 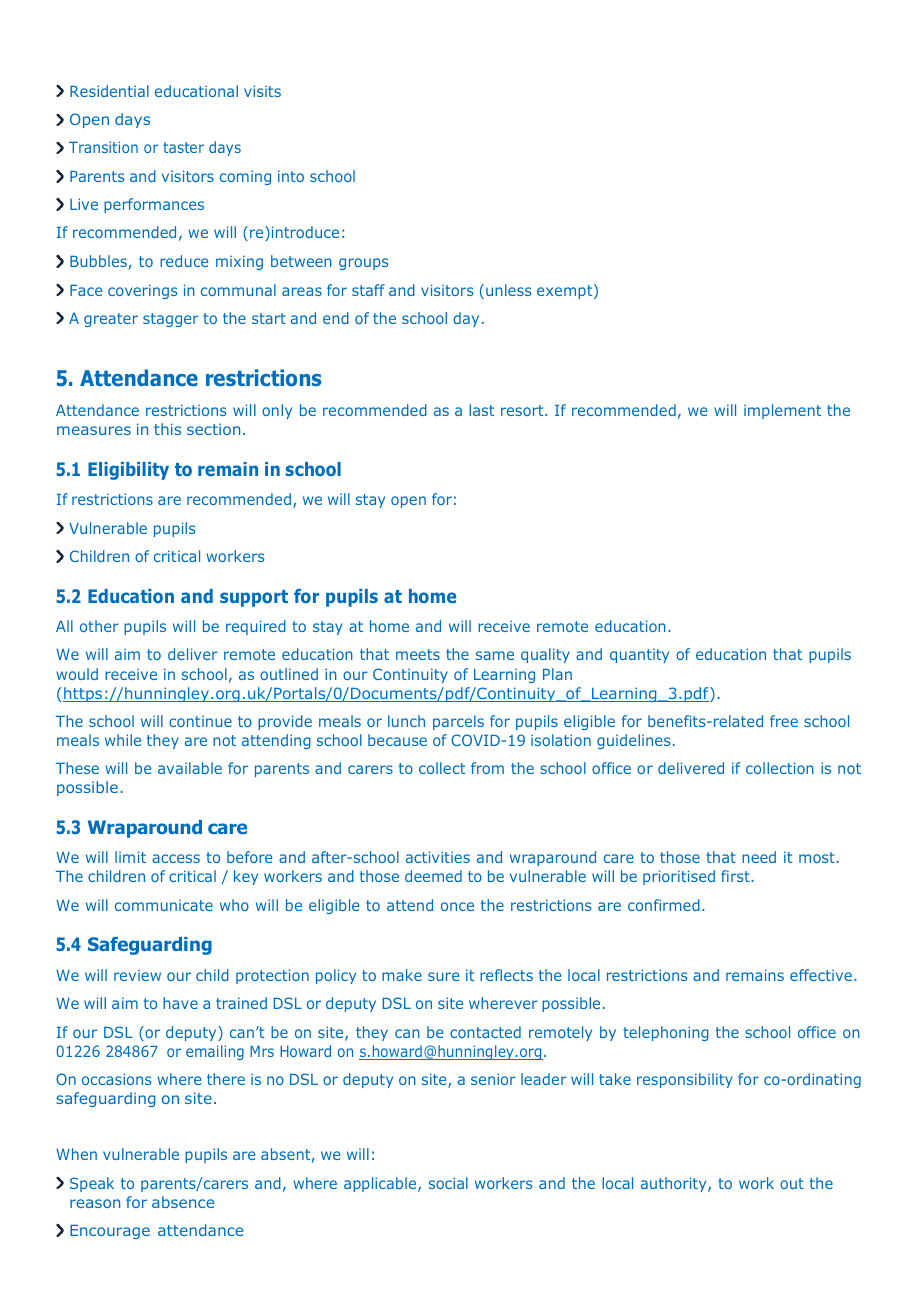 I want to click on absence, so click(x=183, y=1202).
